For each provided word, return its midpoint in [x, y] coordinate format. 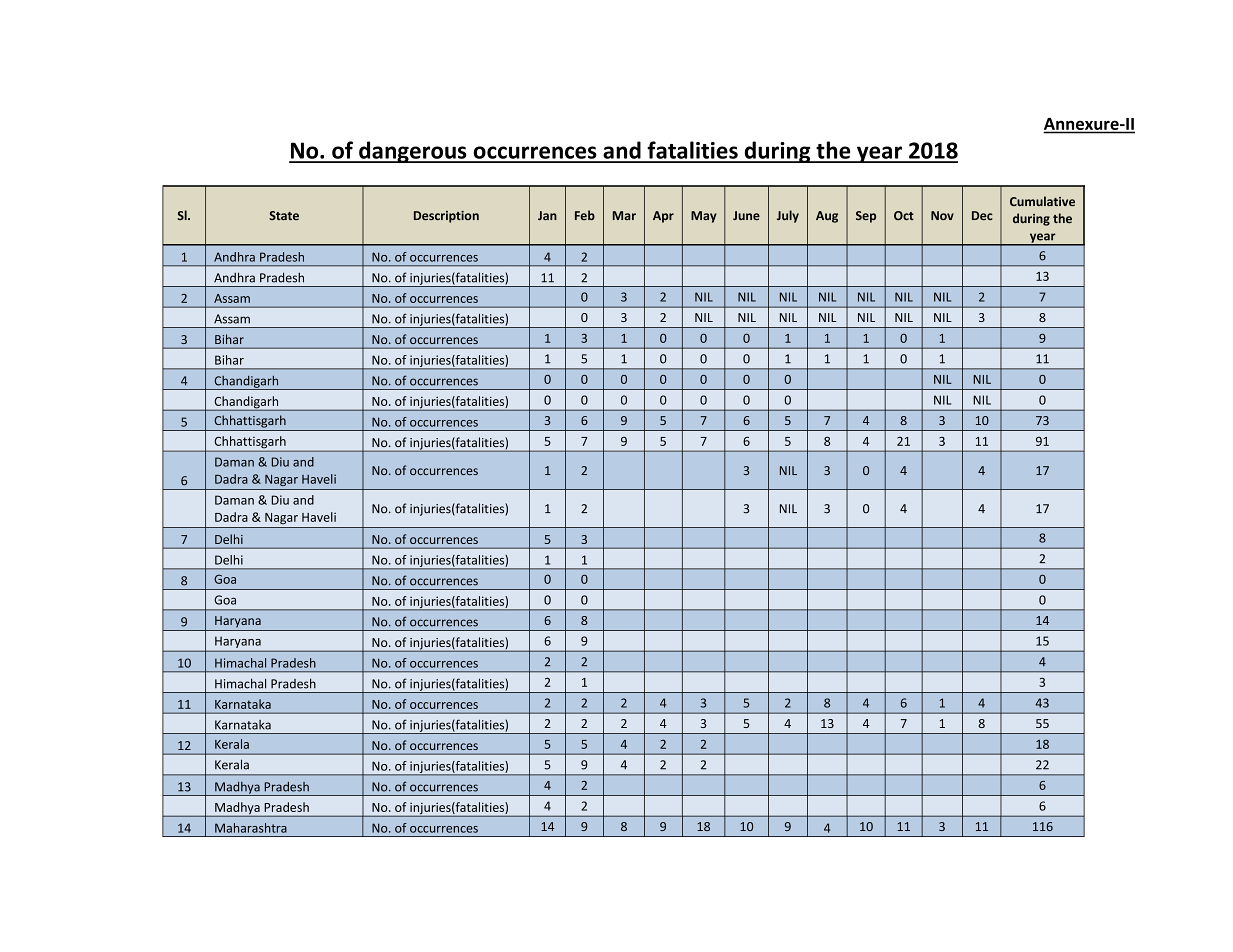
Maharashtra [251, 828]
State [284, 215]
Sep [866, 217]
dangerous [413, 152]
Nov [942, 215]
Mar [624, 215]
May [704, 217]
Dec [982, 216]
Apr [663, 217]
